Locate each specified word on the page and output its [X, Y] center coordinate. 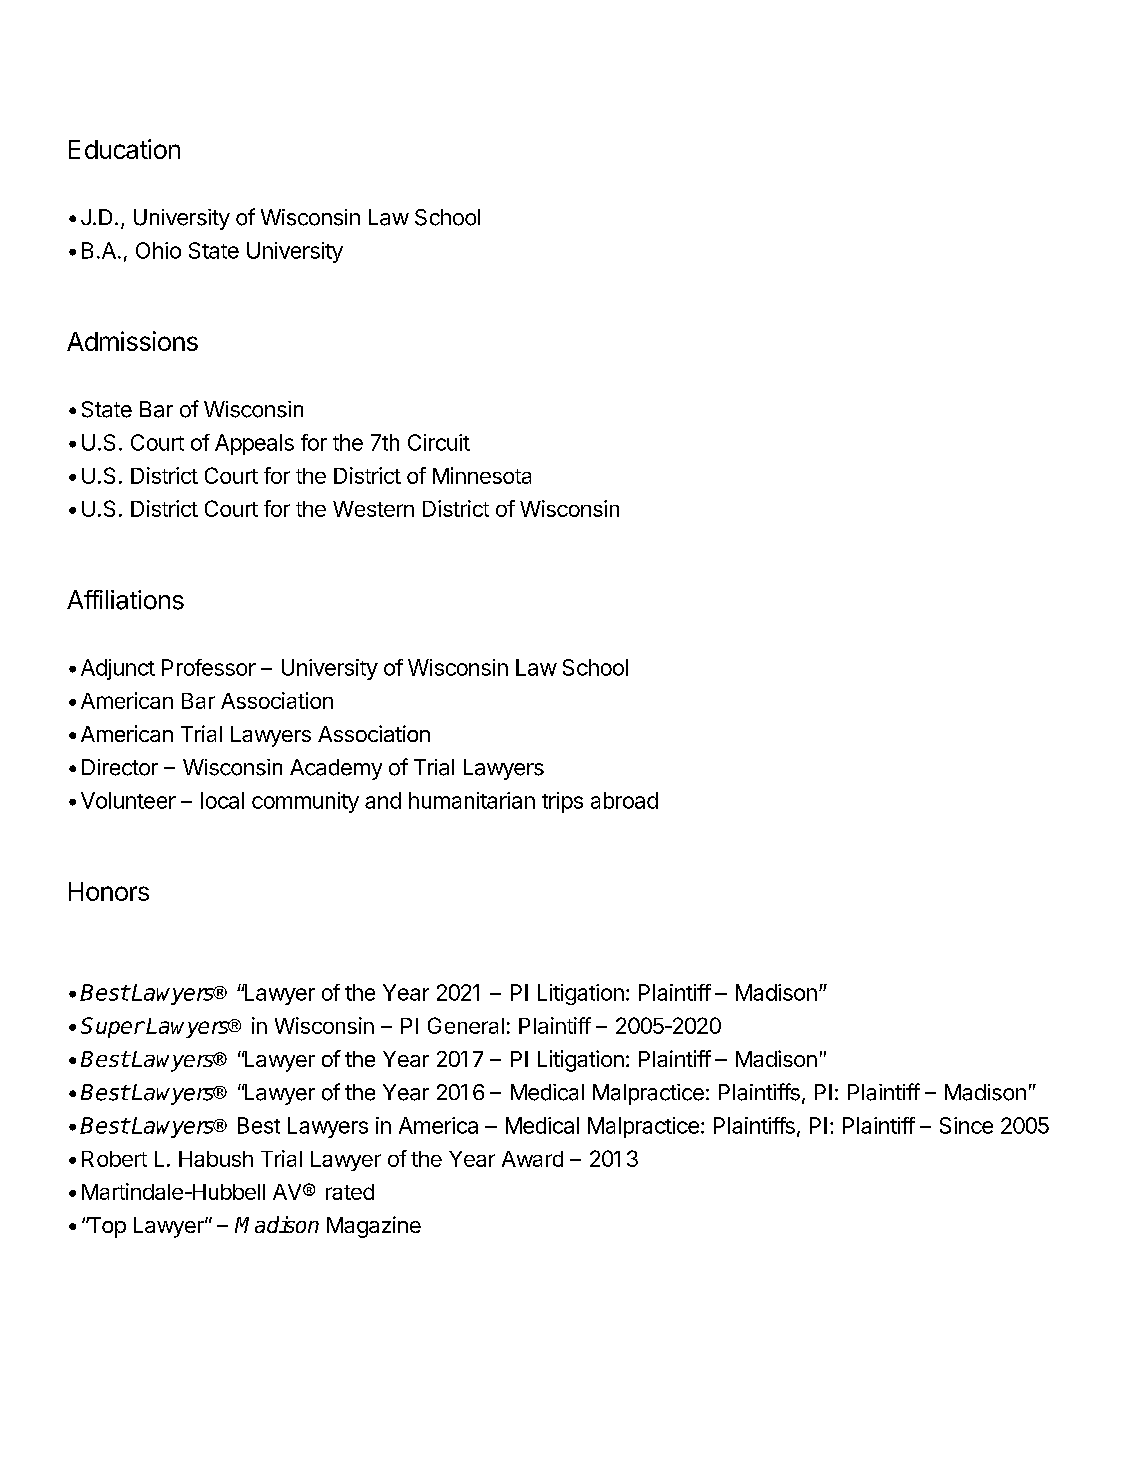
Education [124, 149]
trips [562, 802]
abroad [624, 800]
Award [532, 1159]
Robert [114, 1159]
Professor [209, 667]
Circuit [439, 442]
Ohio [158, 250]
